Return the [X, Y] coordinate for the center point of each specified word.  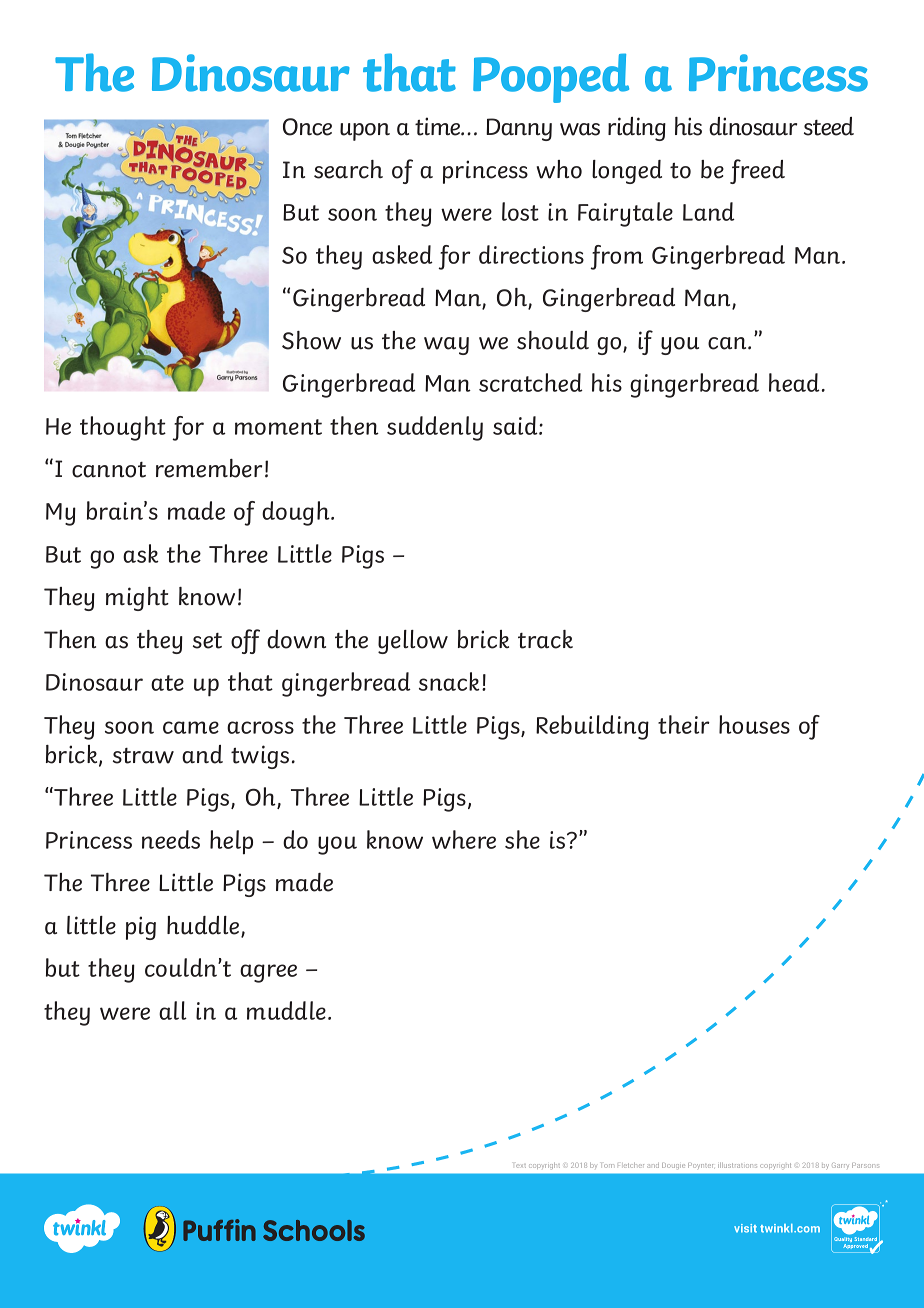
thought [123, 428]
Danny [519, 129]
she [522, 839]
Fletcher [631, 1165]
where [464, 839]
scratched [531, 382]
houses [754, 724]
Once [307, 127]
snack [449, 681]
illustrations [737, 1165]
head [794, 382]
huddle [204, 926]
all [173, 1010]
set [207, 641]
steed [829, 126]
